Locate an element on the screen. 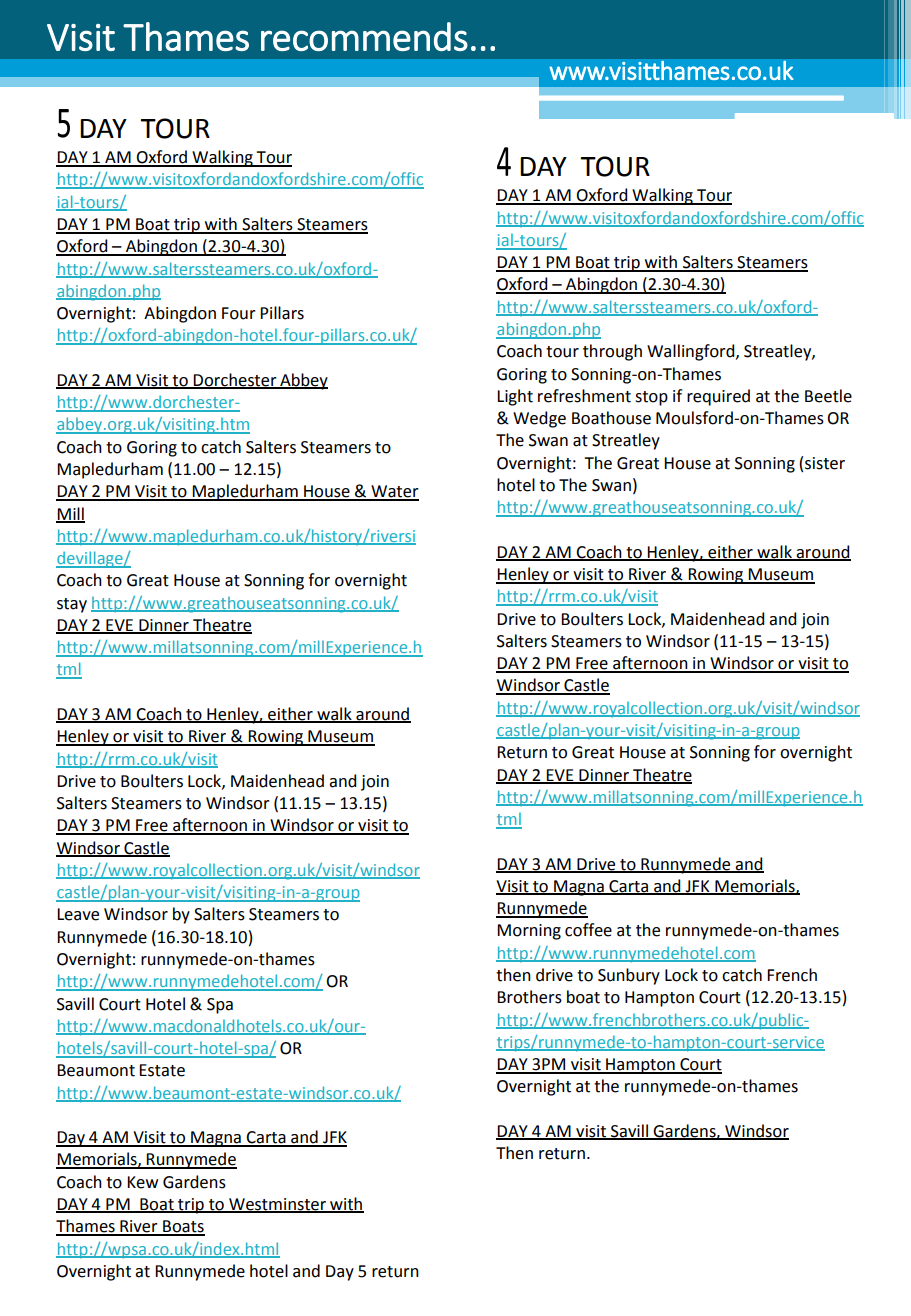 The image size is (911, 1316). Westminster is located at coordinates (277, 1205).
